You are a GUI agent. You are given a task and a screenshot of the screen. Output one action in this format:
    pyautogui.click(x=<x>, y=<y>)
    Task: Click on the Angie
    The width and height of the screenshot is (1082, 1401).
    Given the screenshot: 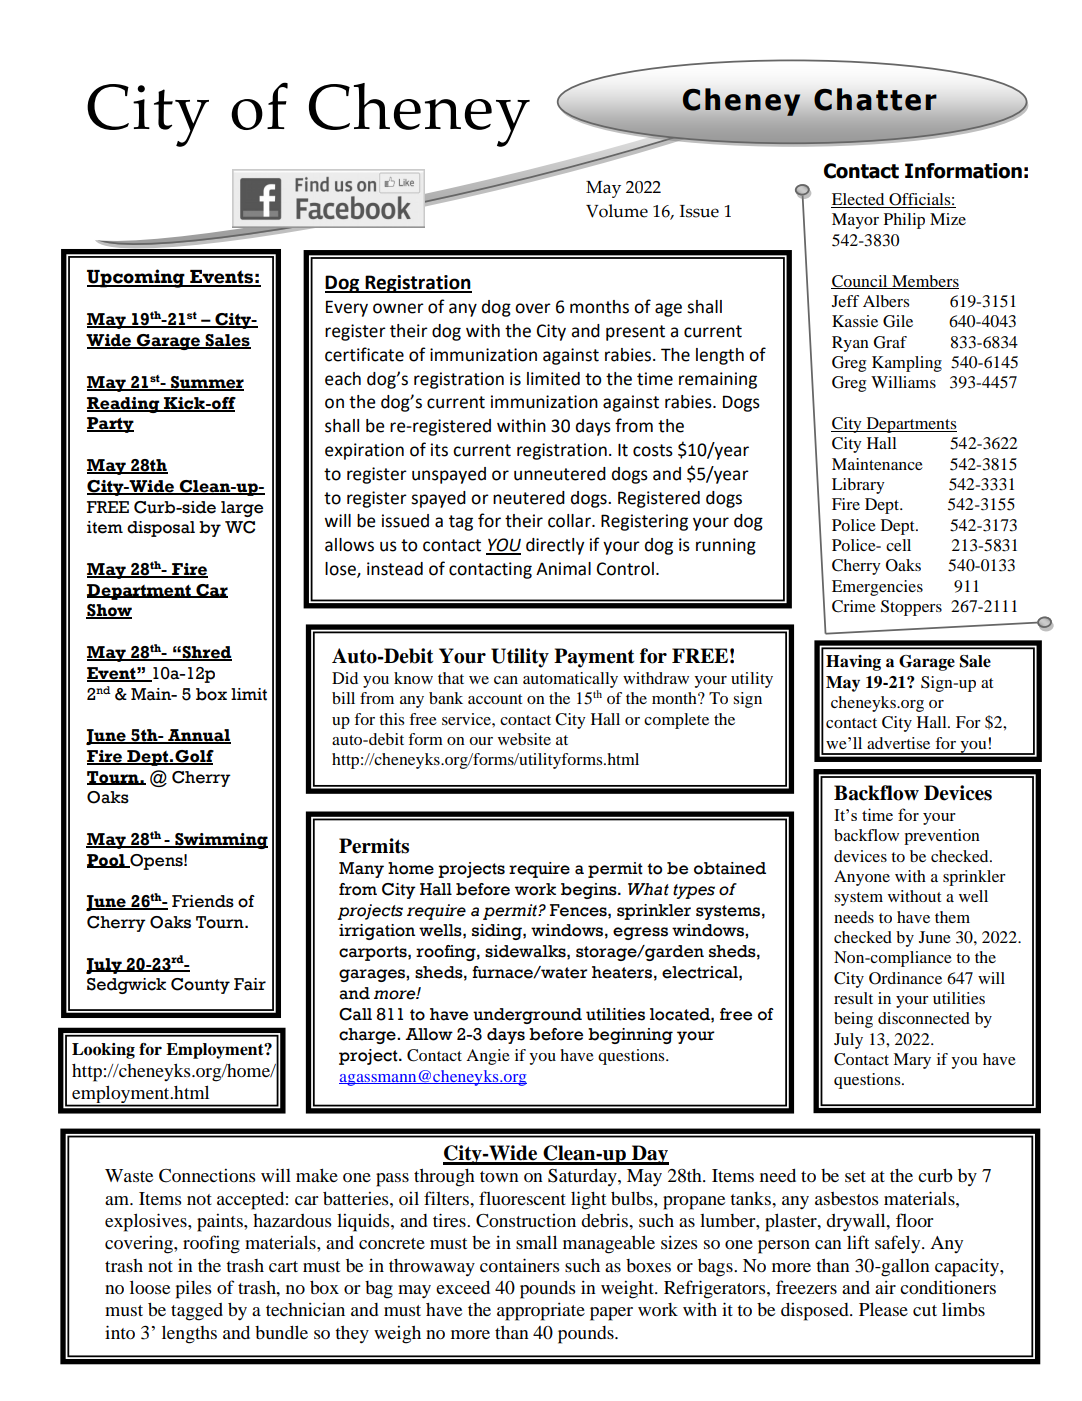 What is the action you would take?
    pyautogui.click(x=488, y=1057)
